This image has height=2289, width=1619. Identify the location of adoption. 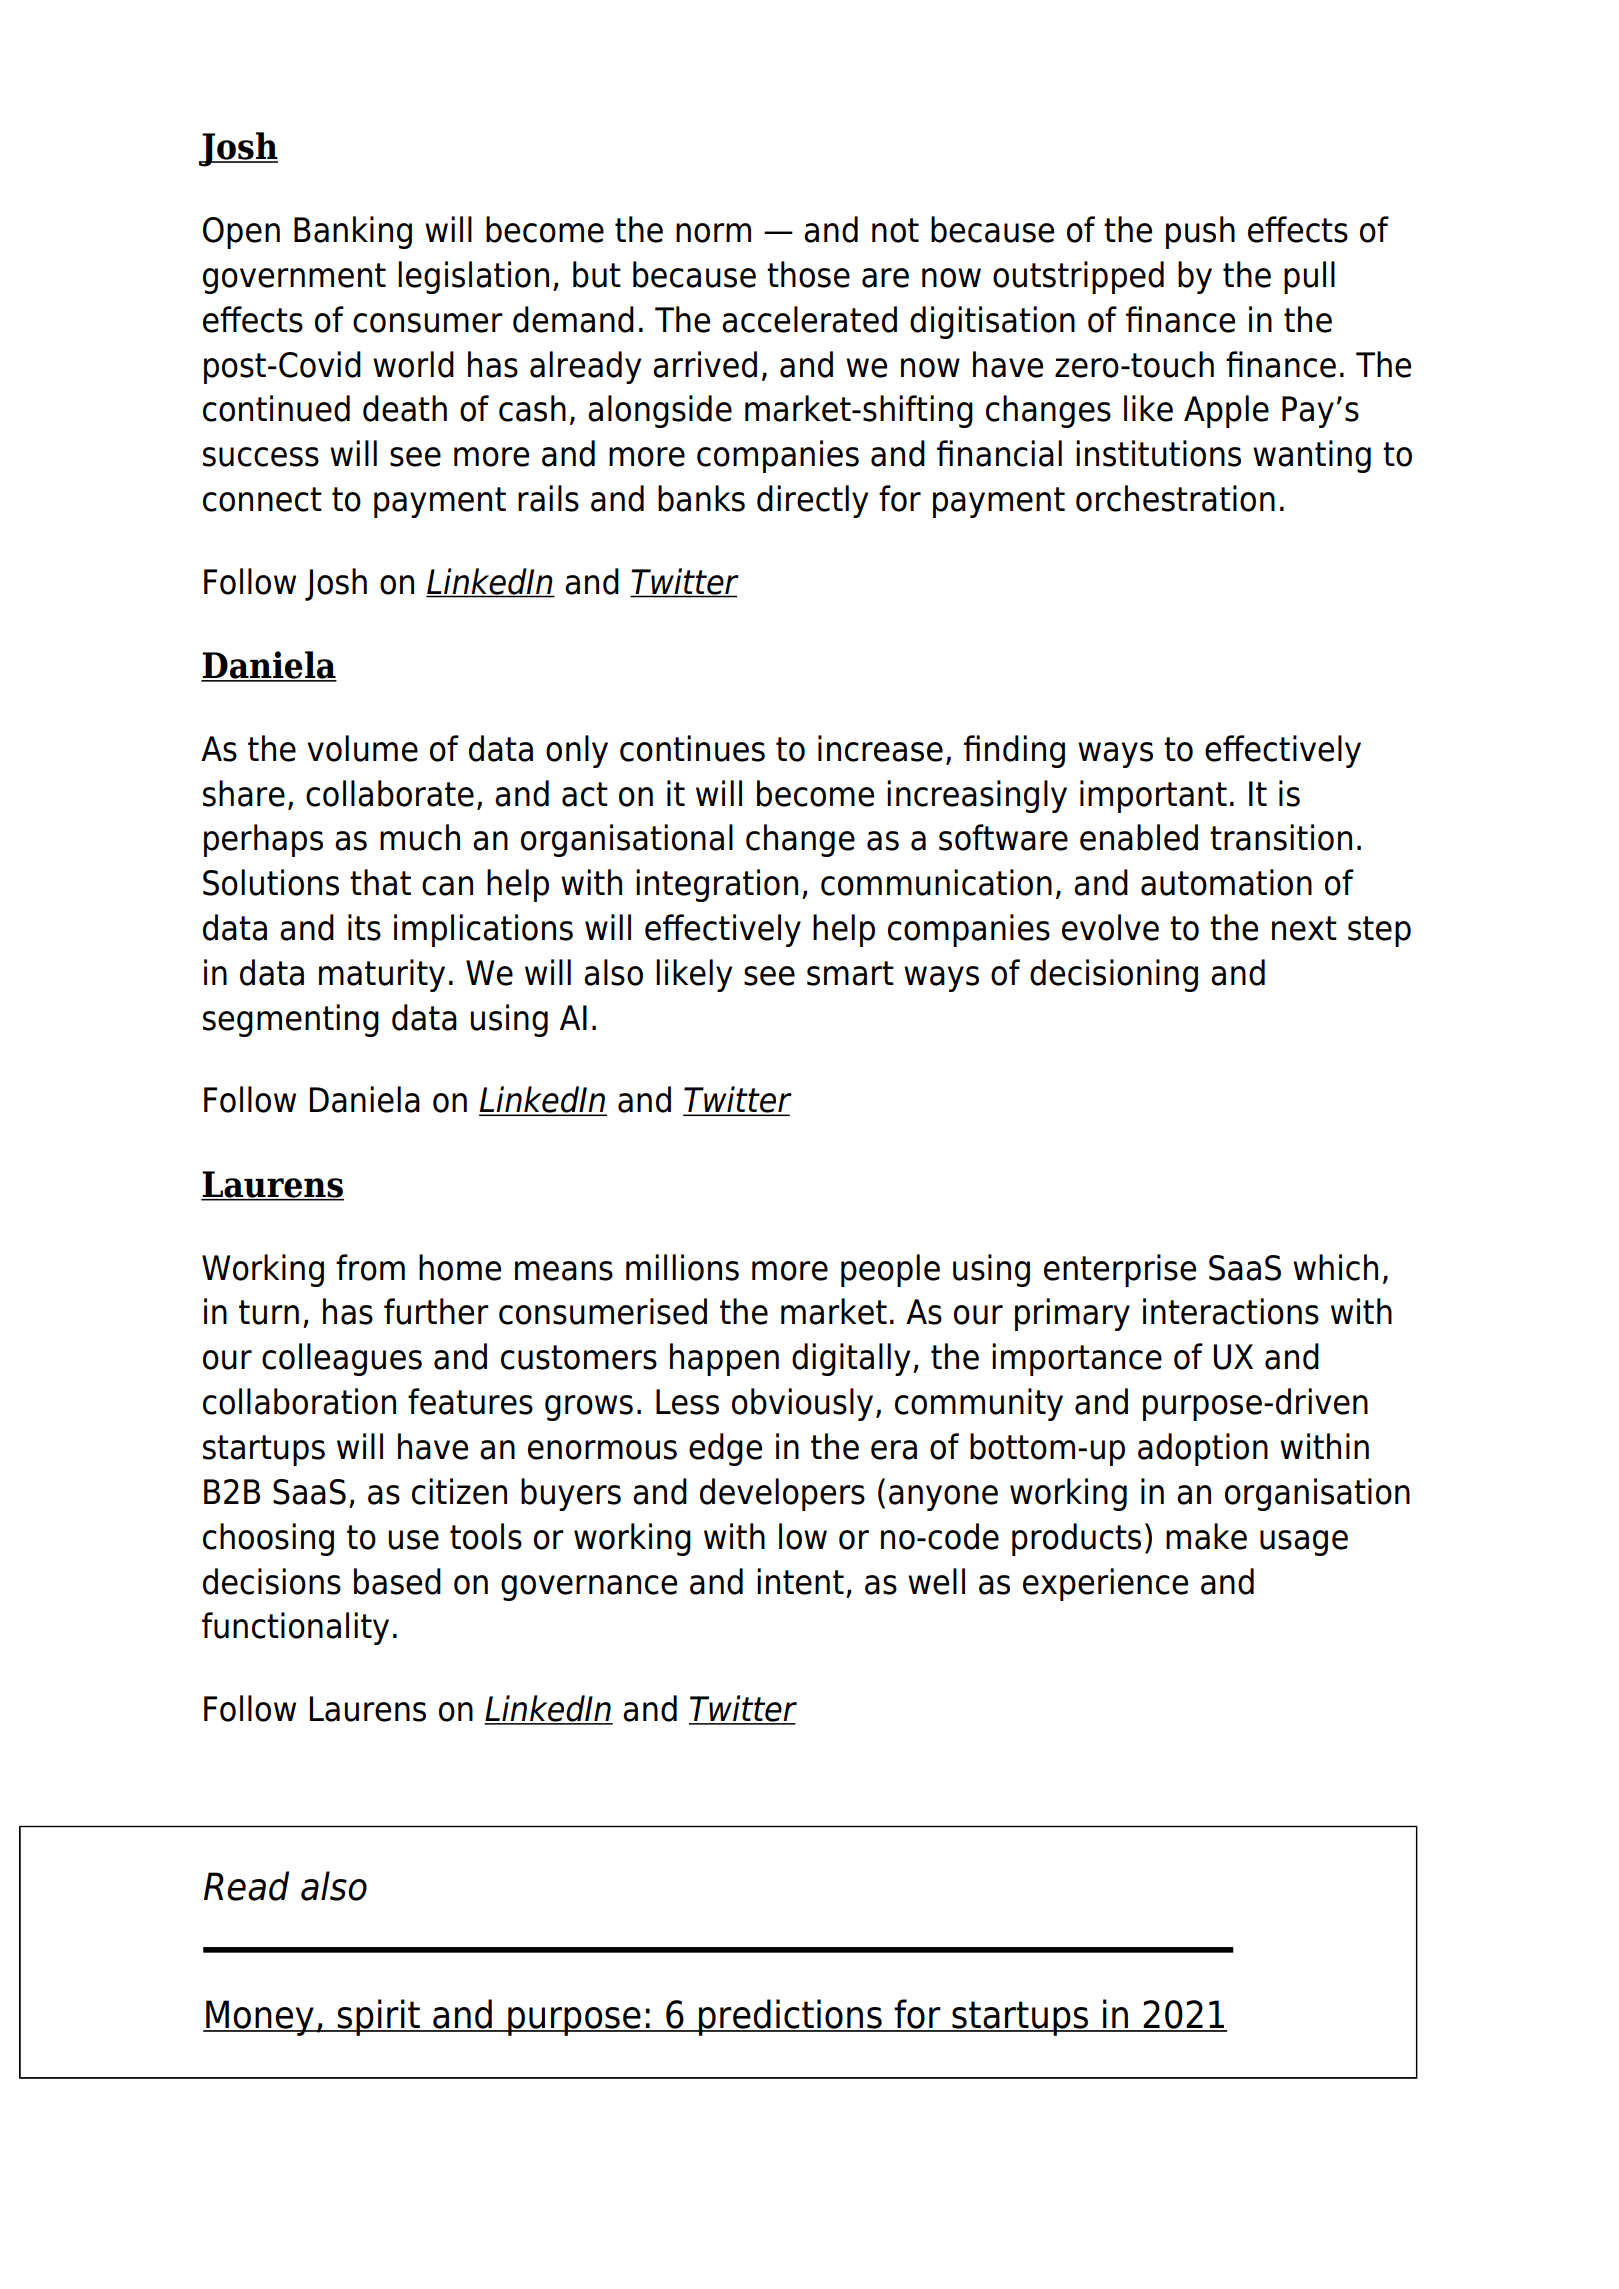
(1203, 1449).
